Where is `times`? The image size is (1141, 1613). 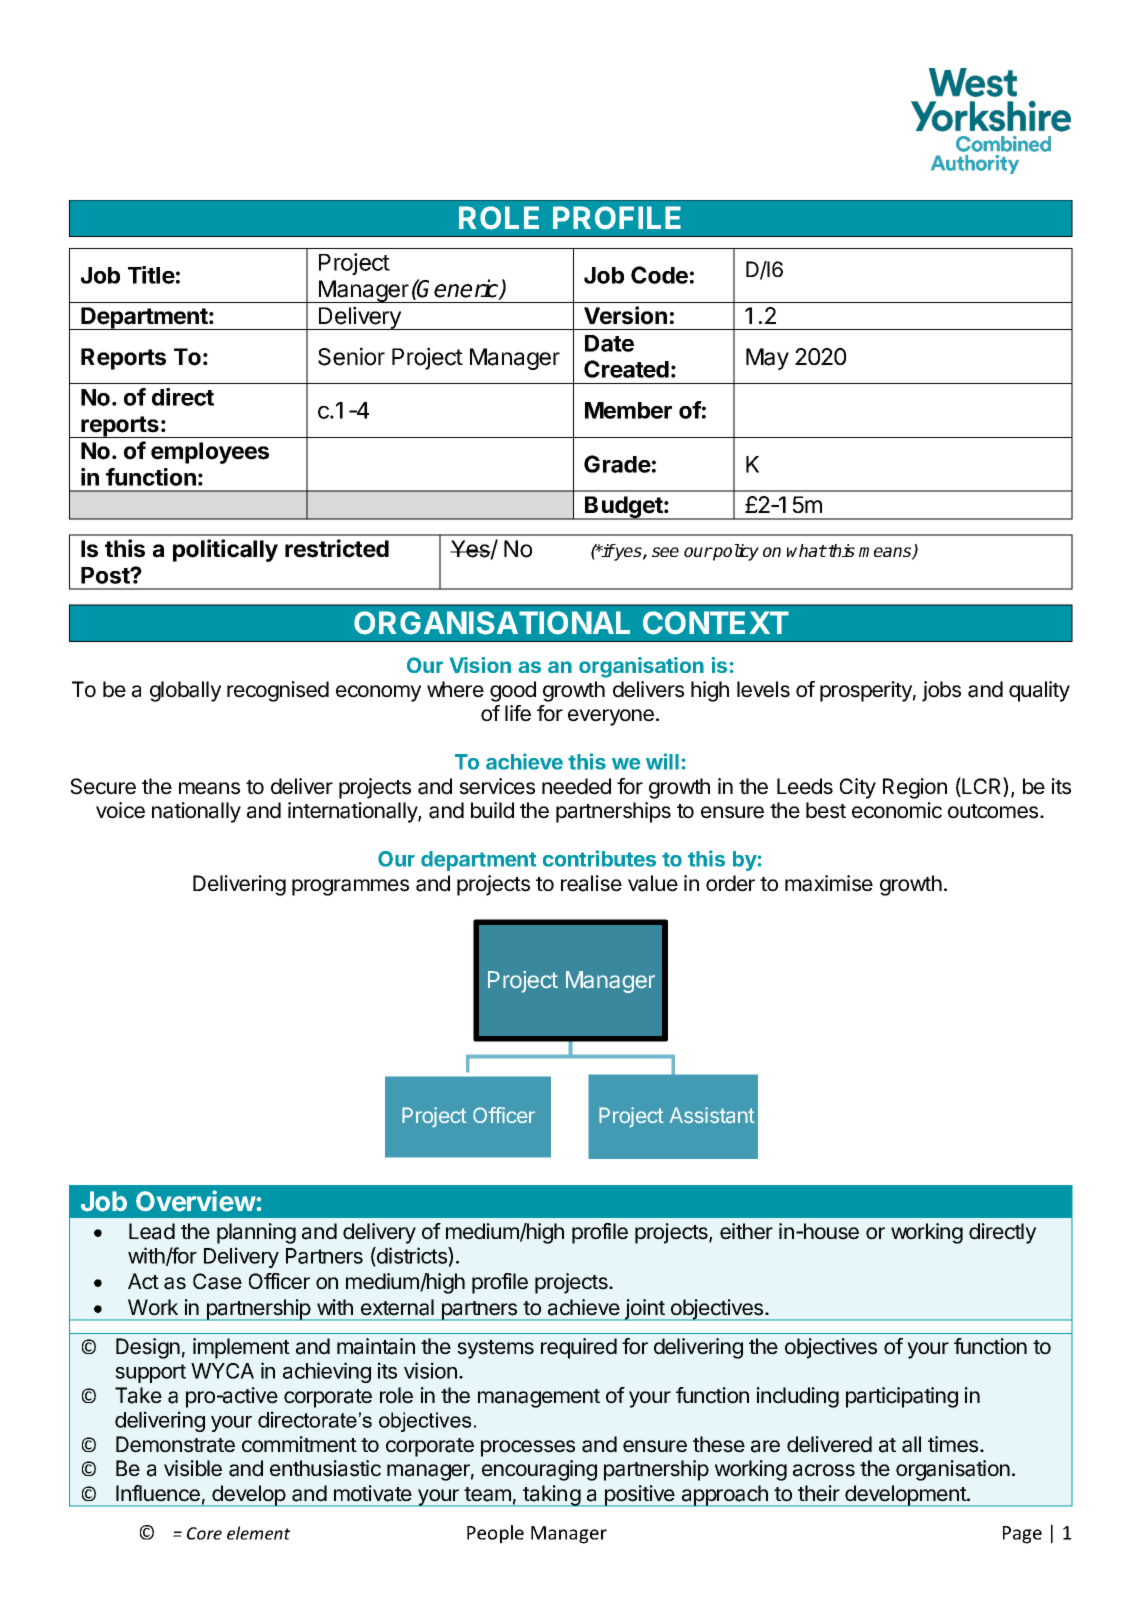 times is located at coordinates (954, 1444).
